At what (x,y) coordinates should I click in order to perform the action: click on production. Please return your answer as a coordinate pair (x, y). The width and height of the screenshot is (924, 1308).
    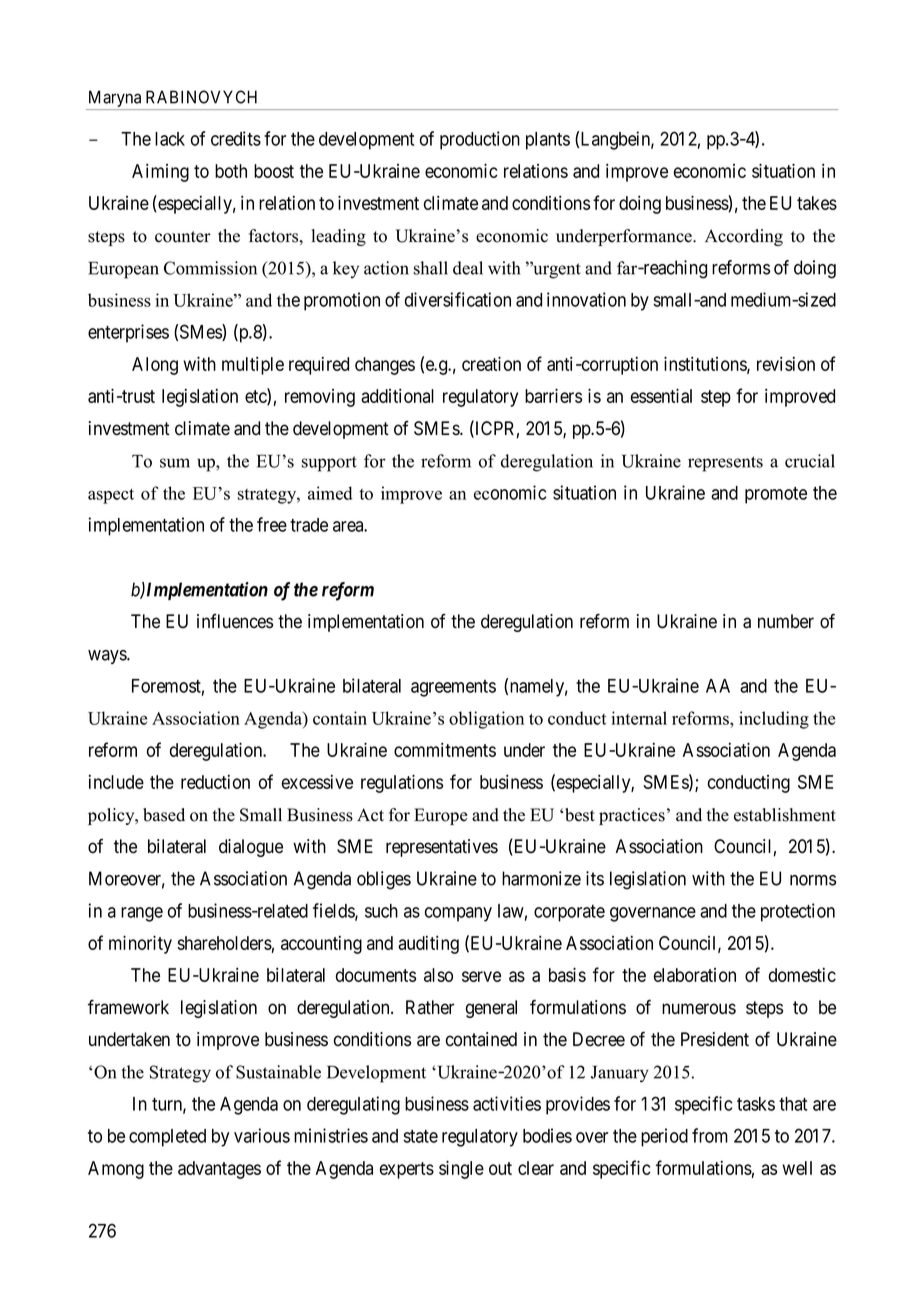
    Looking at the image, I should click on (480, 140).
